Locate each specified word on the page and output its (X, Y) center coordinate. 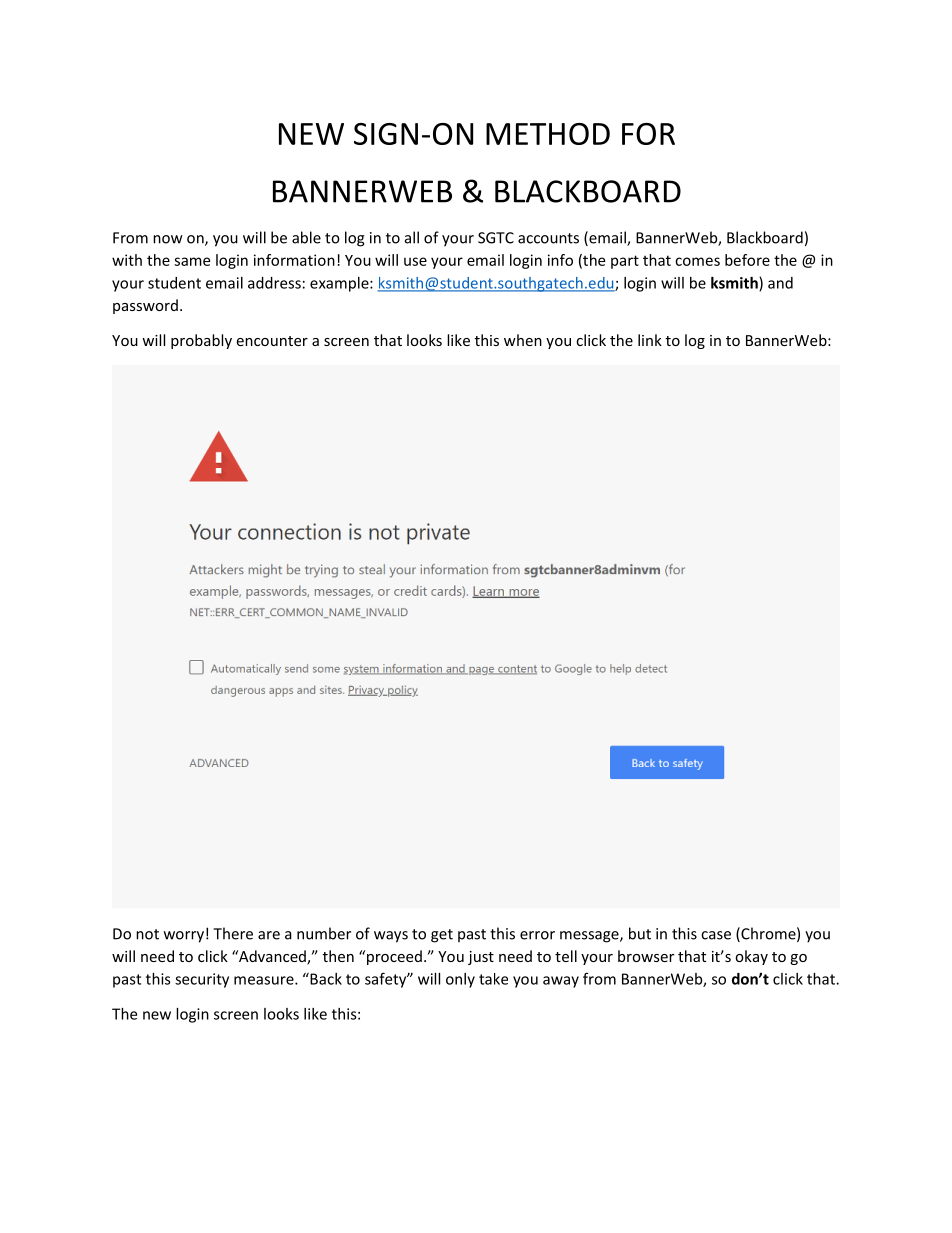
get (442, 936)
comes (697, 261)
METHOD (548, 134)
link (650, 340)
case (716, 935)
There (233, 933)
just (481, 958)
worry (184, 937)
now (168, 239)
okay (751, 957)
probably (201, 341)
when (523, 340)
